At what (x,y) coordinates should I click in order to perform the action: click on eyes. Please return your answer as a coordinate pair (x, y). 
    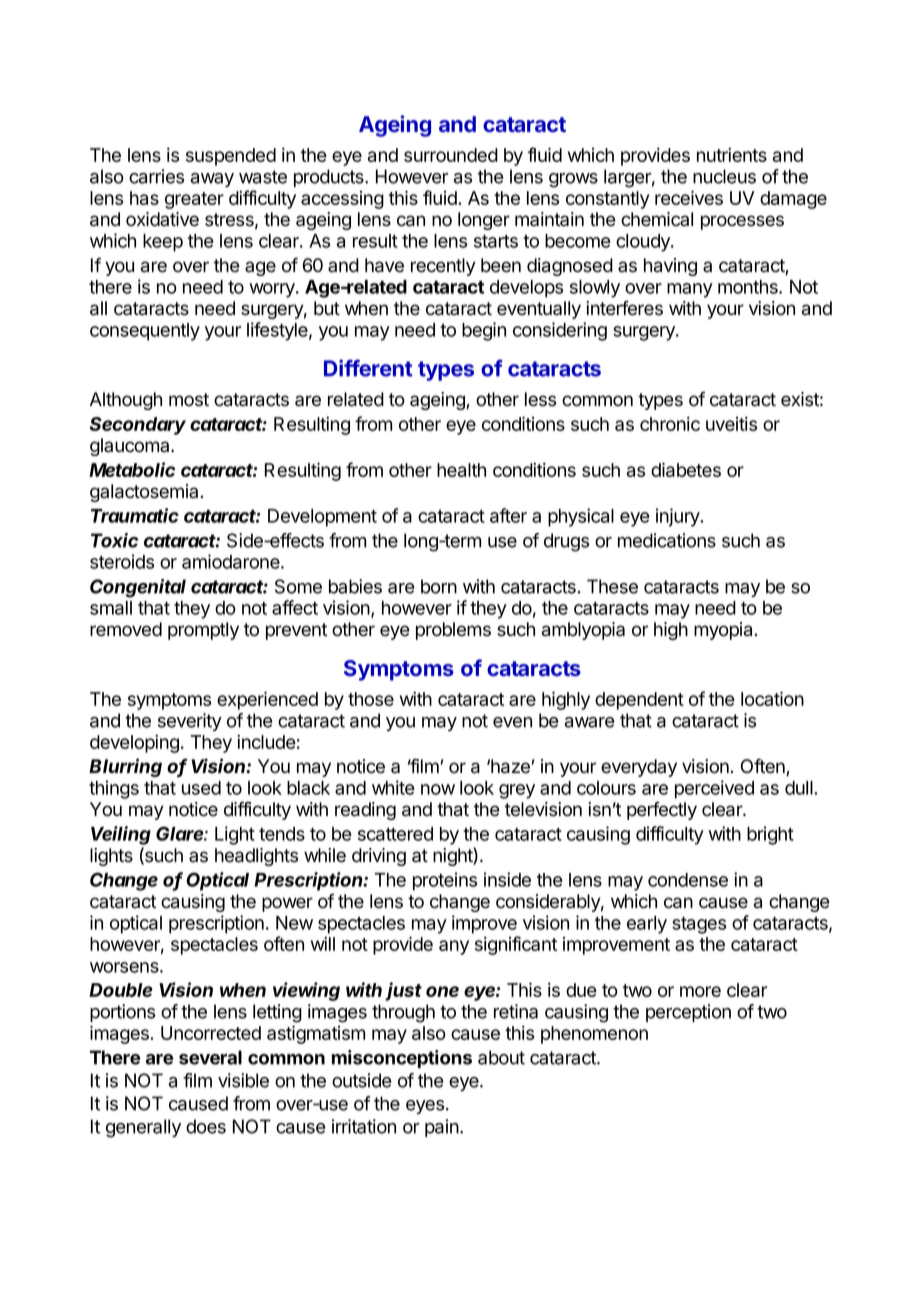
    Looking at the image, I should click on (425, 1107).
